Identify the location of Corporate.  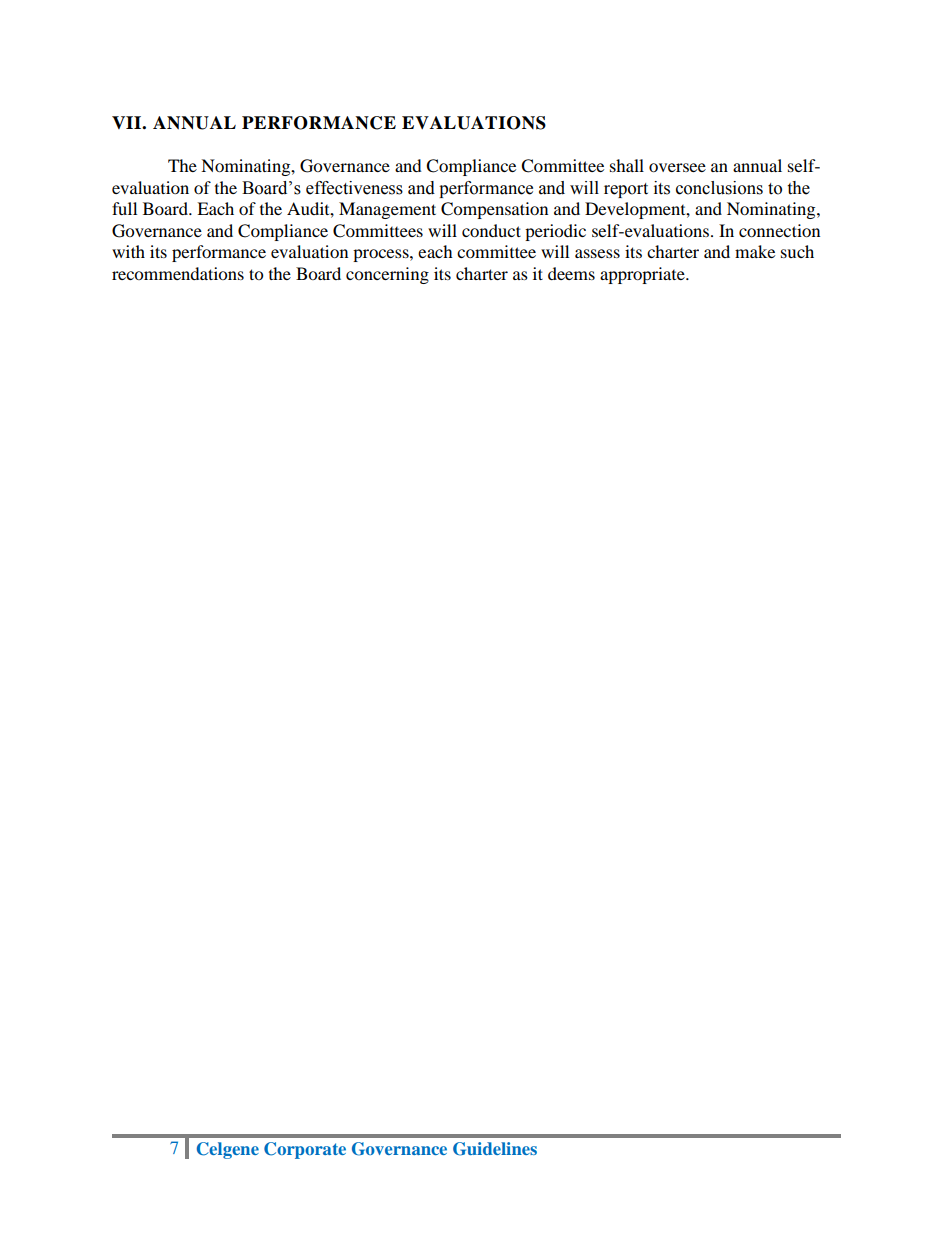
(305, 1150).
